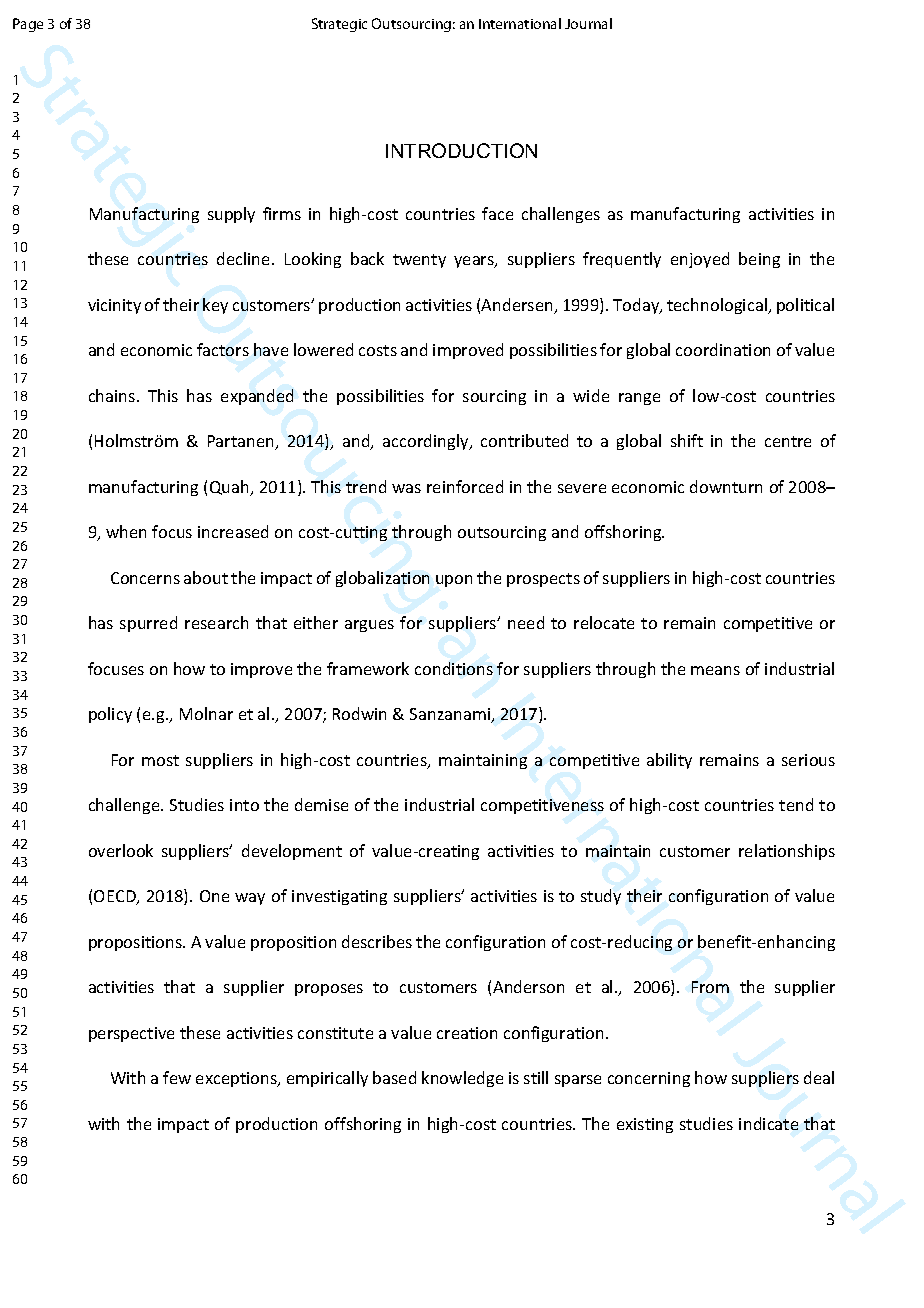 The height and width of the screenshot is (1308, 924). What do you see at coordinates (177, 1077) in the screenshot?
I see `few` at bounding box center [177, 1077].
